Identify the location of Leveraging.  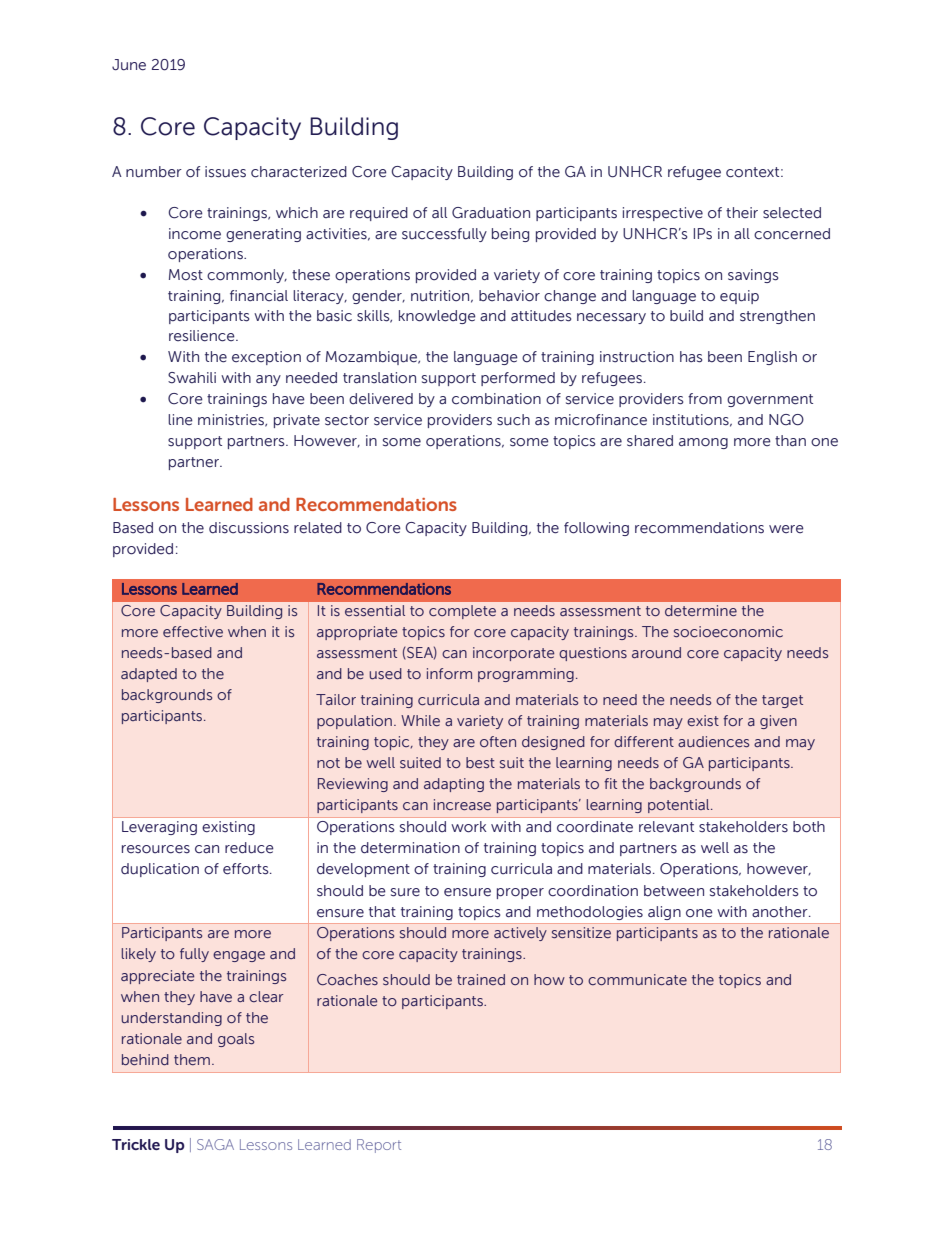
(159, 828).
